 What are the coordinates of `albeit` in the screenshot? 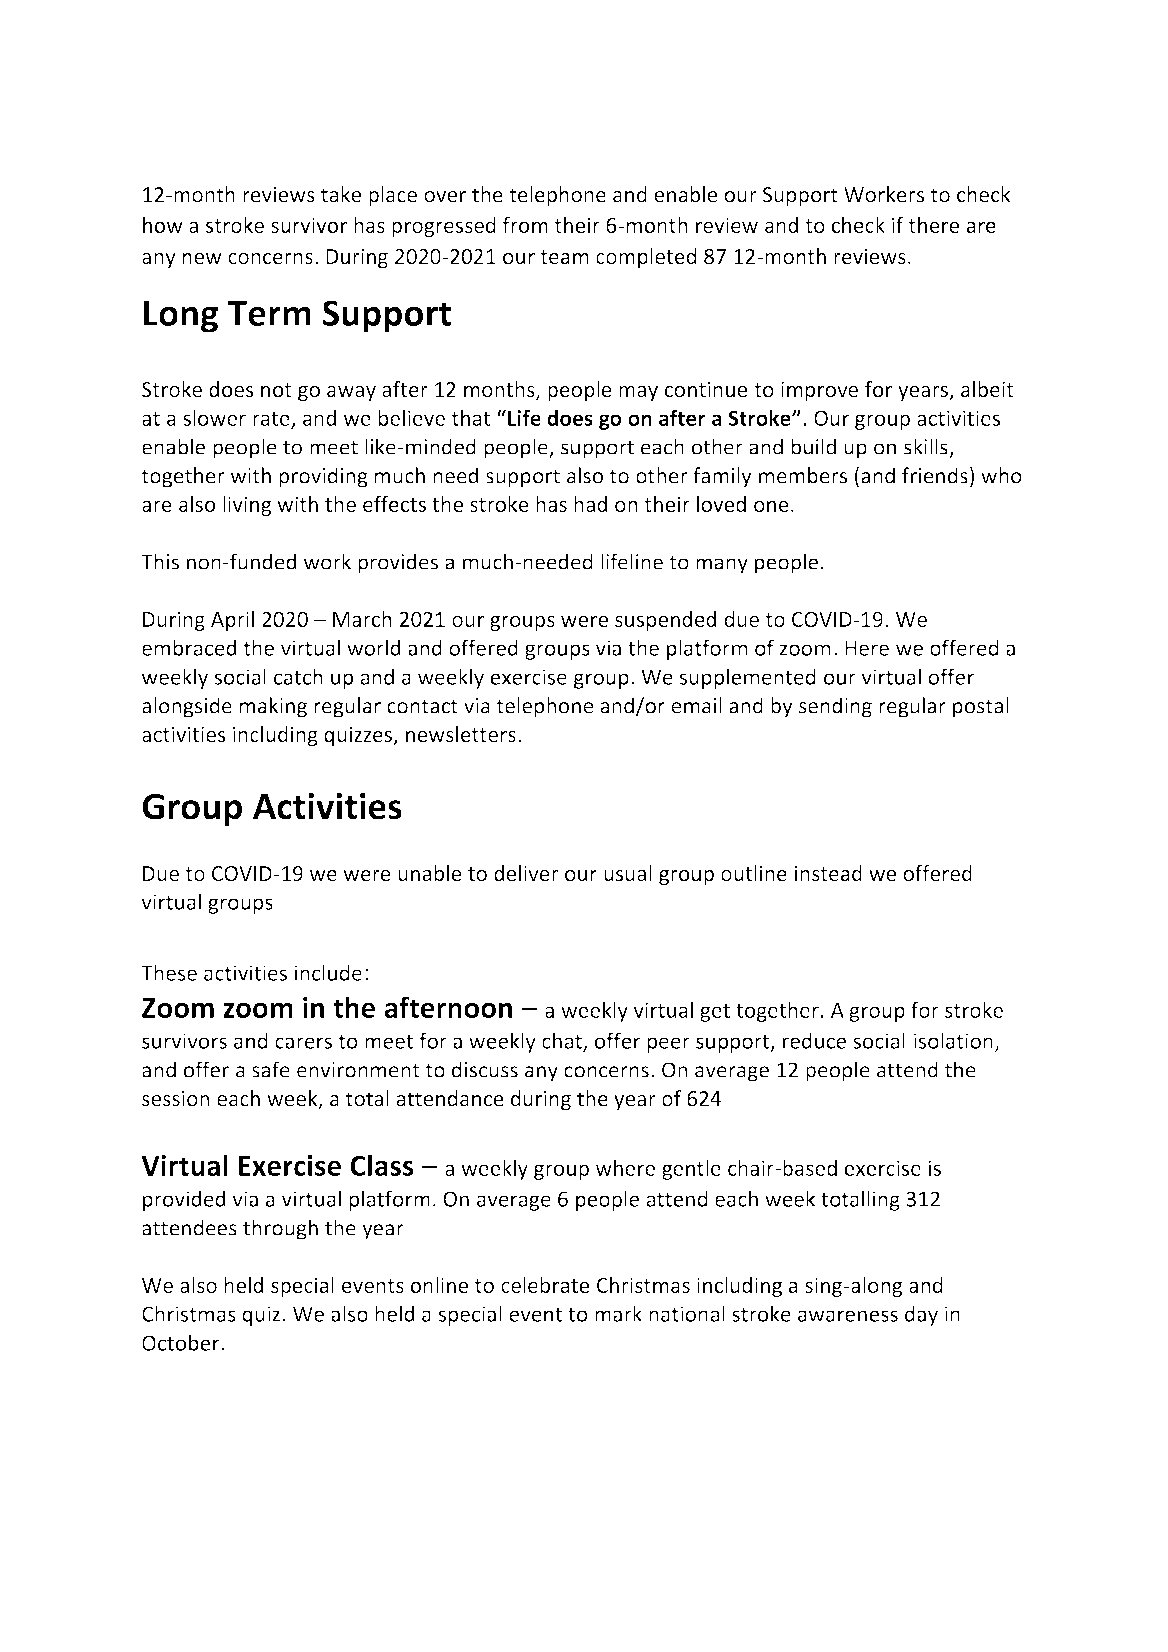 It's located at (987, 389).
